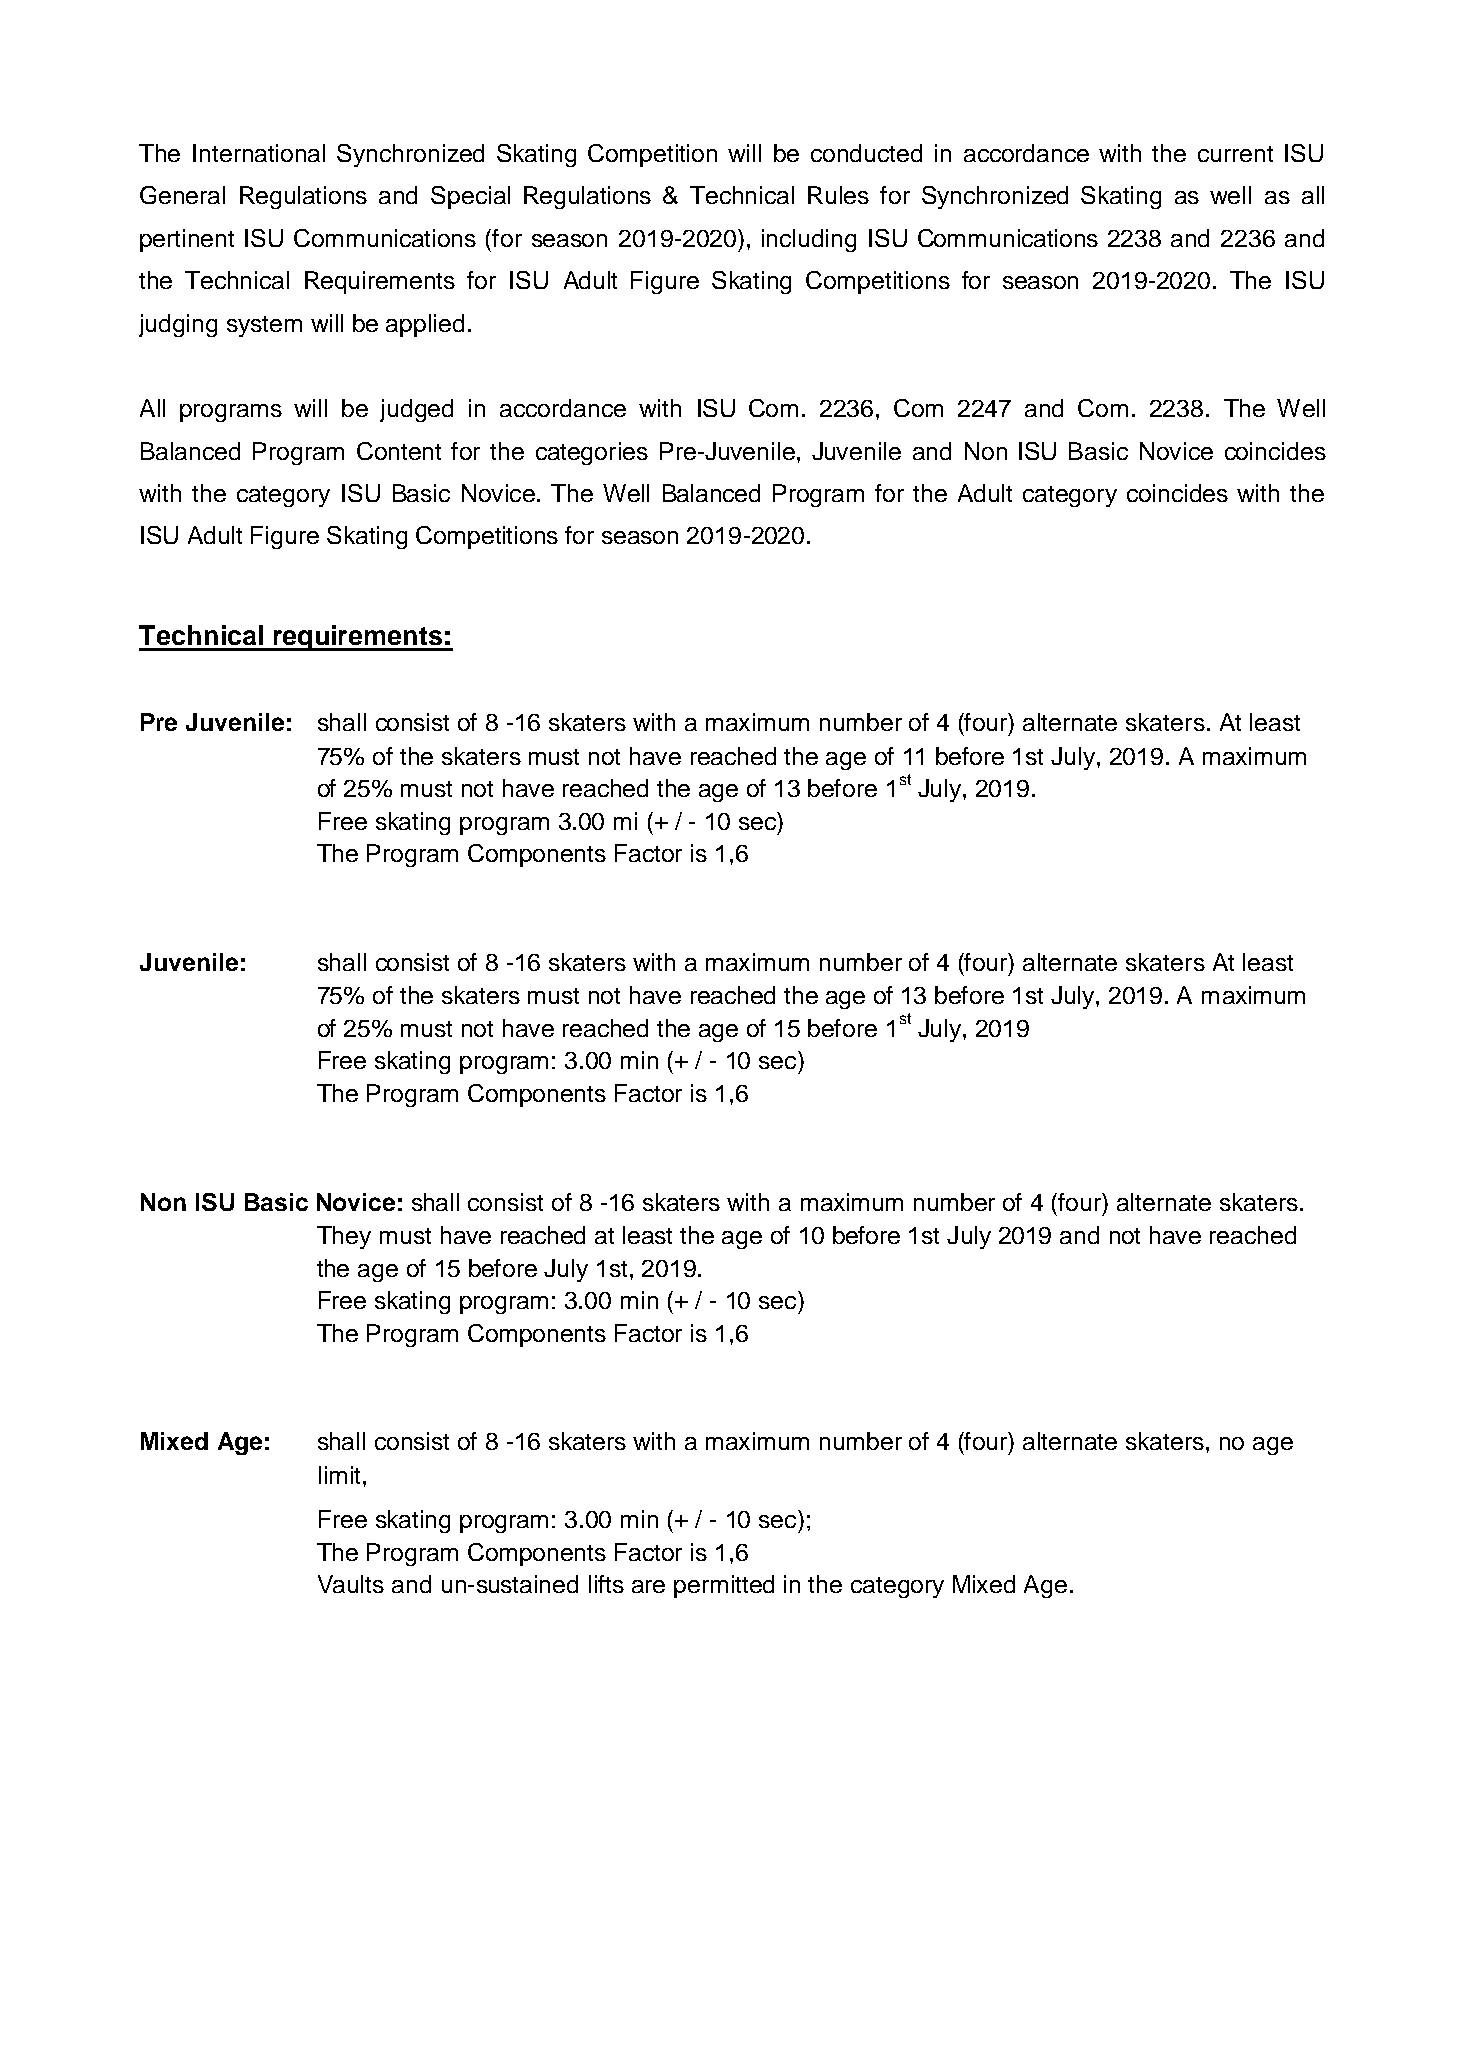  Describe the element at coordinates (416, 410) in the image. I see `judged` at that location.
